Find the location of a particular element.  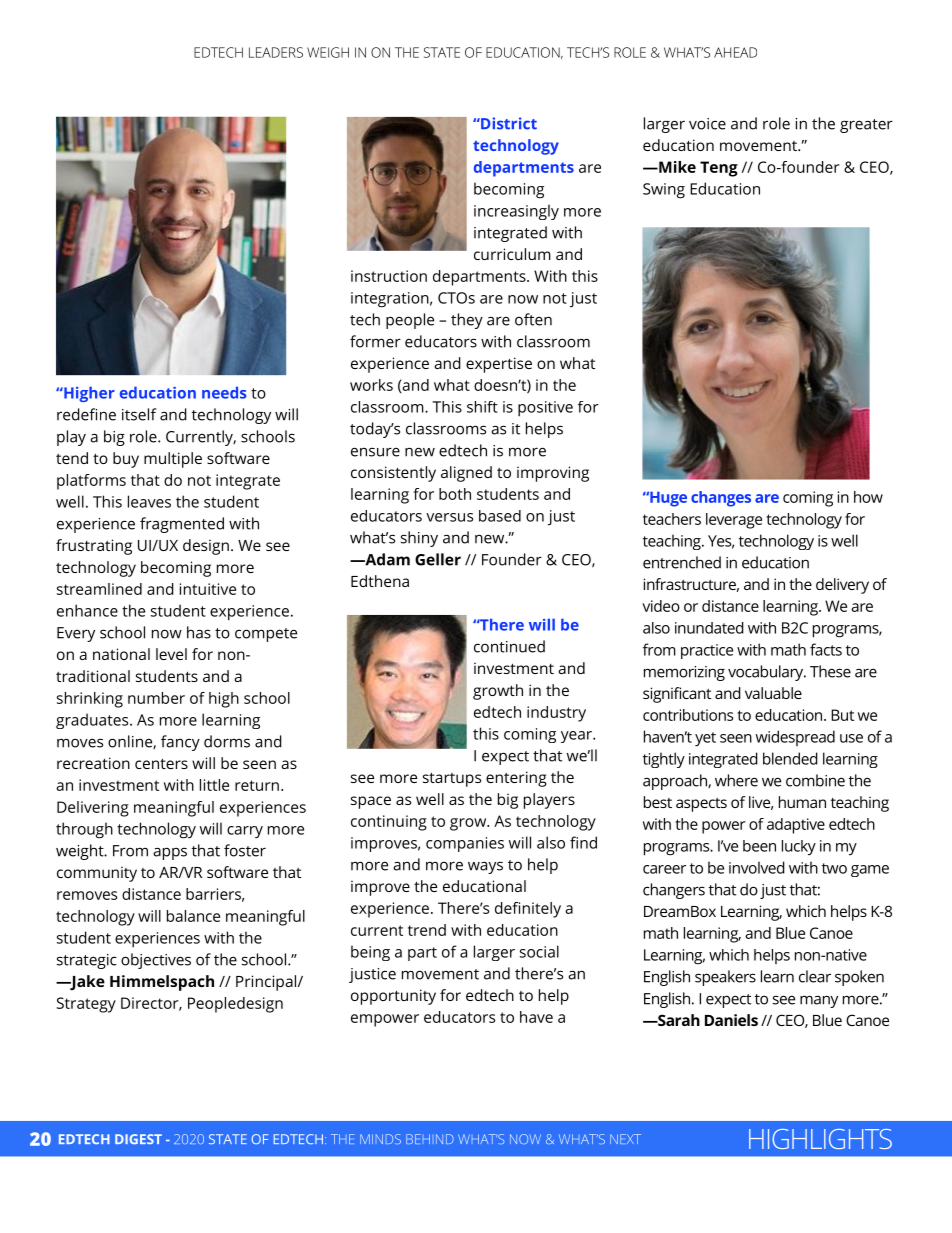

Geller is located at coordinates (438, 559).
